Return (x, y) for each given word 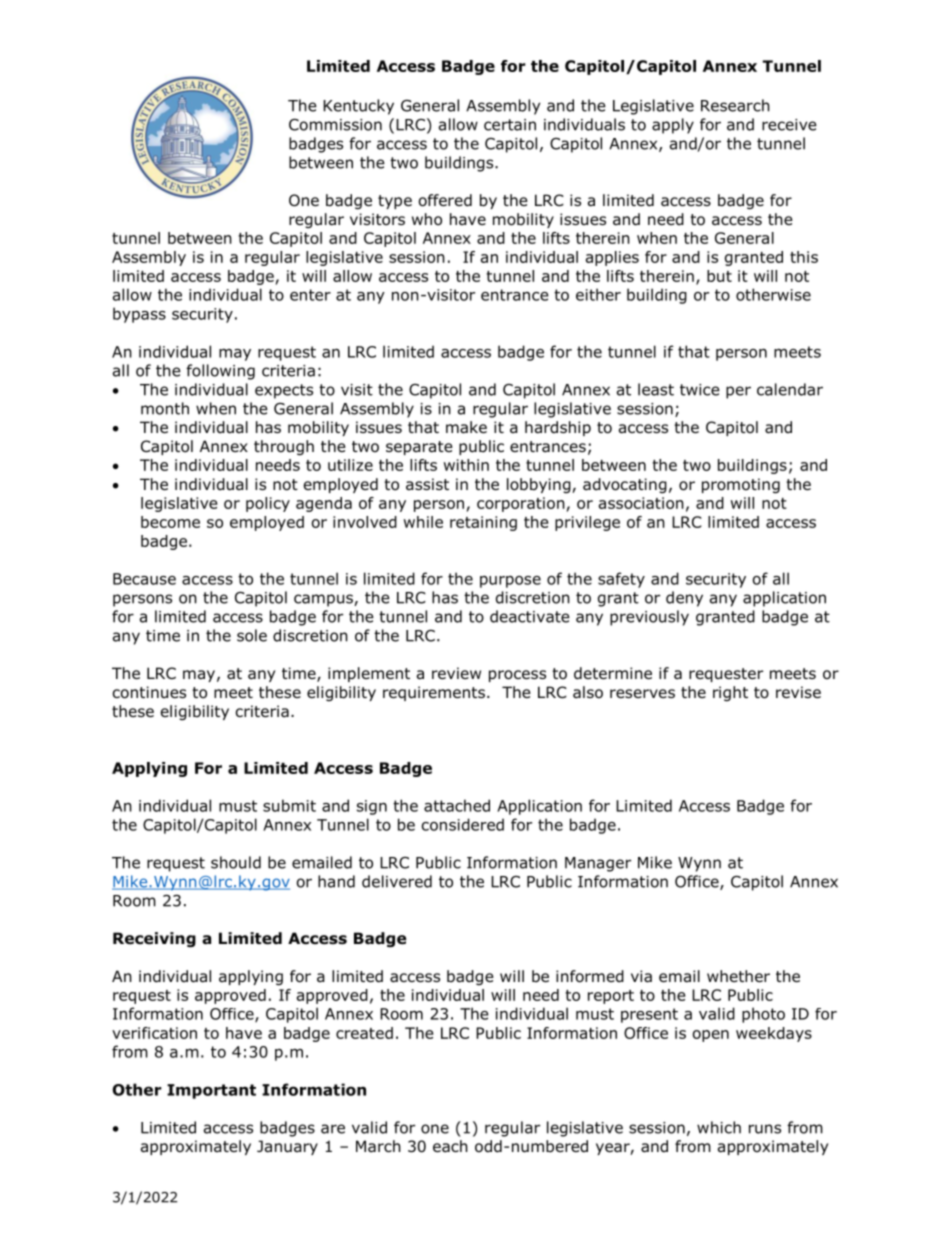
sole (252, 635)
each (450, 1146)
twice (700, 390)
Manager (598, 864)
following (220, 372)
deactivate (530, 616)
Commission (335, 124)
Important (211, 1091)
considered (463, 824)
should (236, 862)
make (466, 427)
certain (510, 125)
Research (735, 105)
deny (684, 599)
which (719, 1127)
